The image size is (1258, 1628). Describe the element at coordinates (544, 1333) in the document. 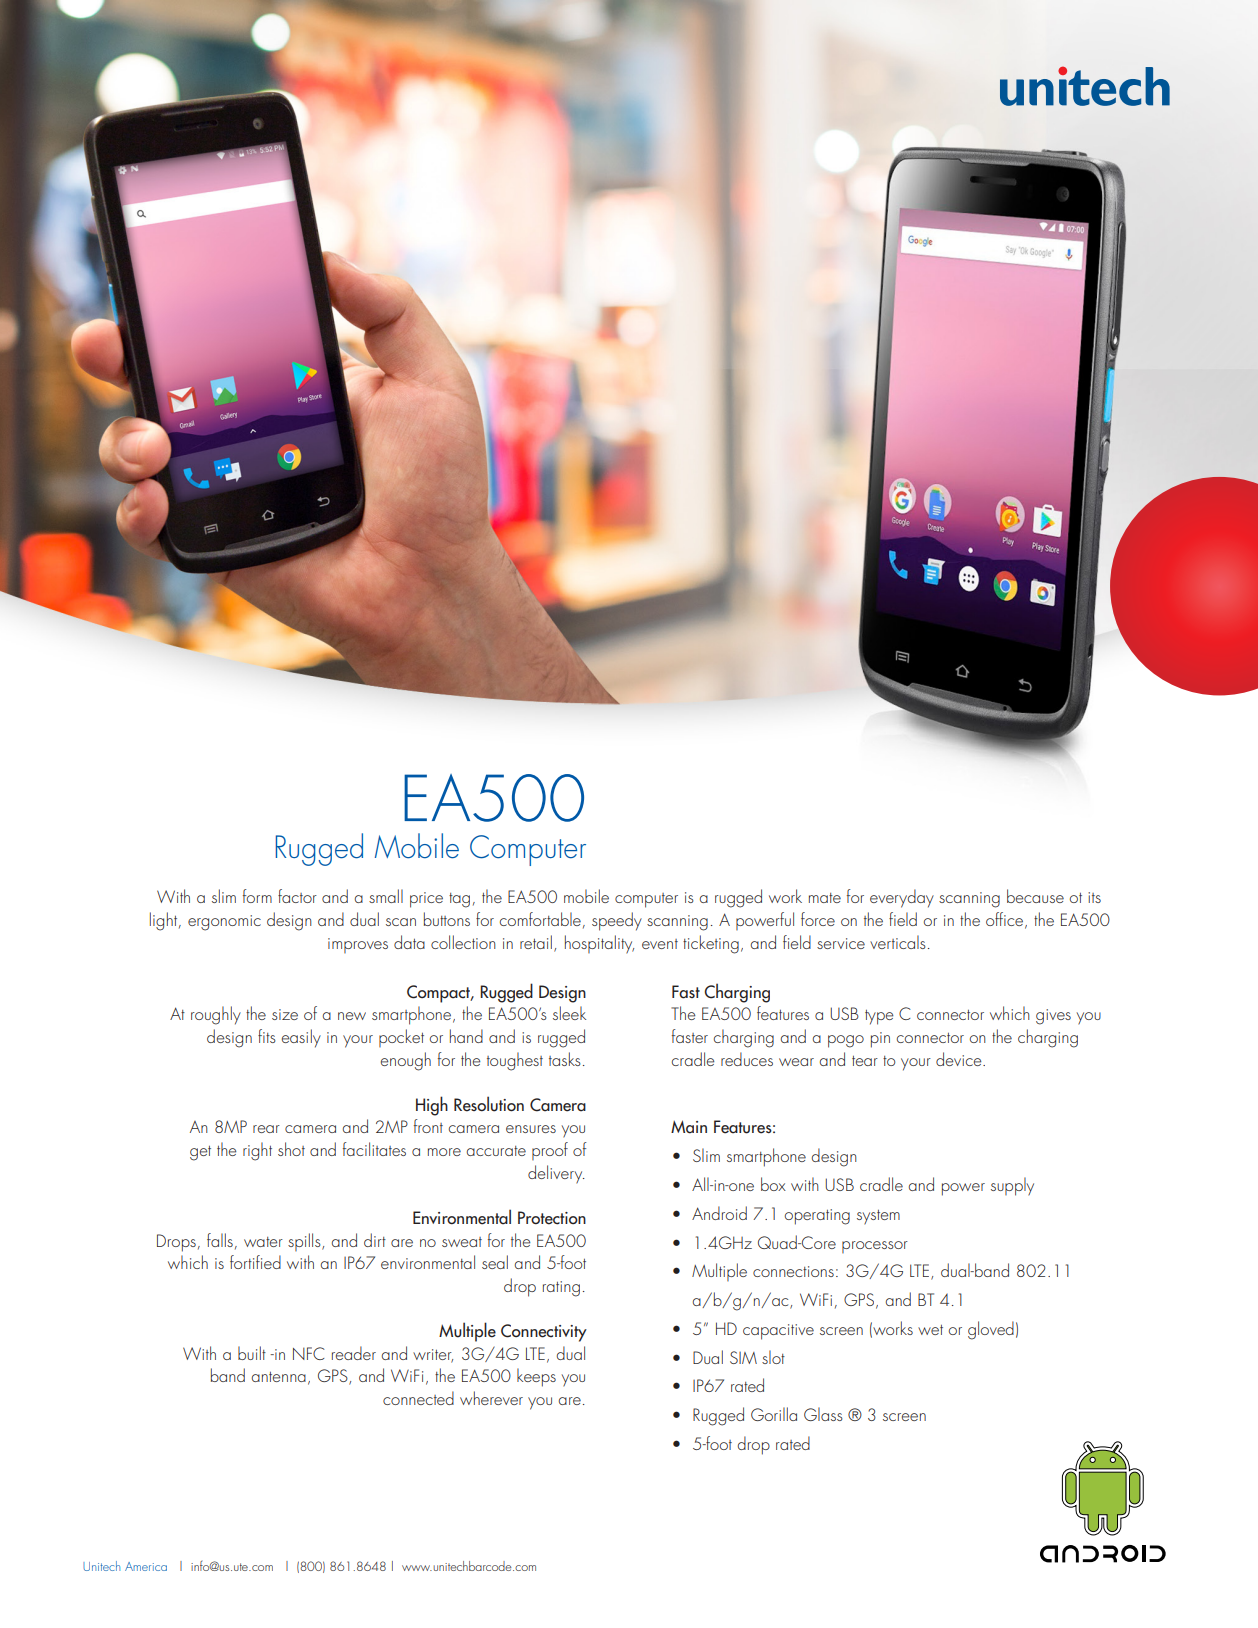

I see `Connectivity` at that location.
